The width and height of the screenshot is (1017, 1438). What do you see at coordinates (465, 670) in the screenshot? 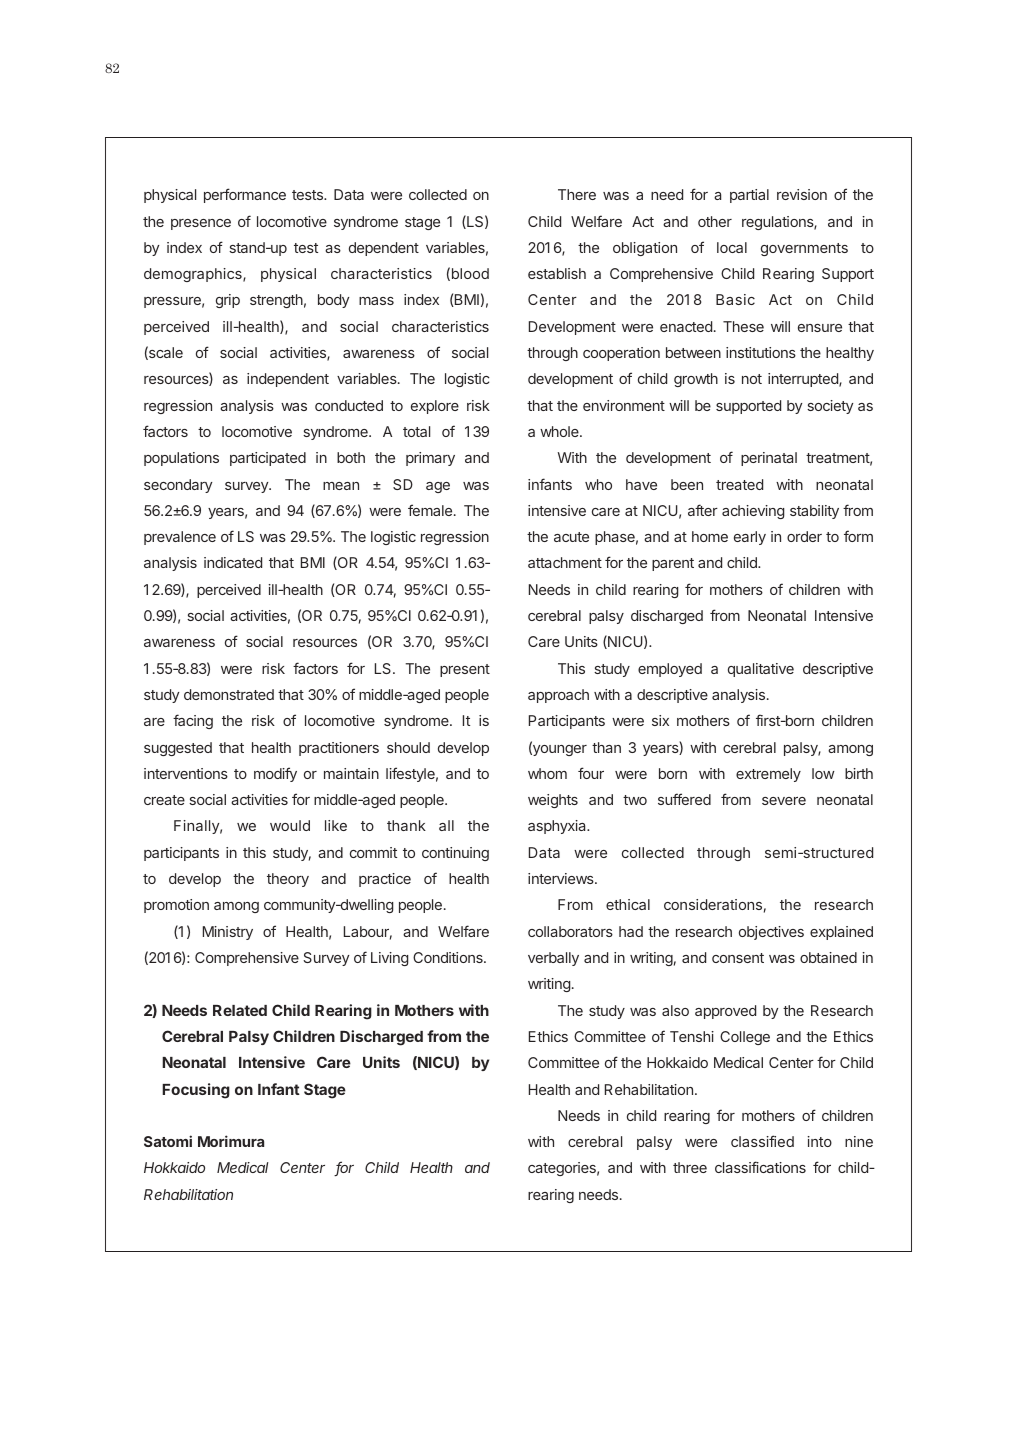
I see `present` at bounding box center [465, 670].
